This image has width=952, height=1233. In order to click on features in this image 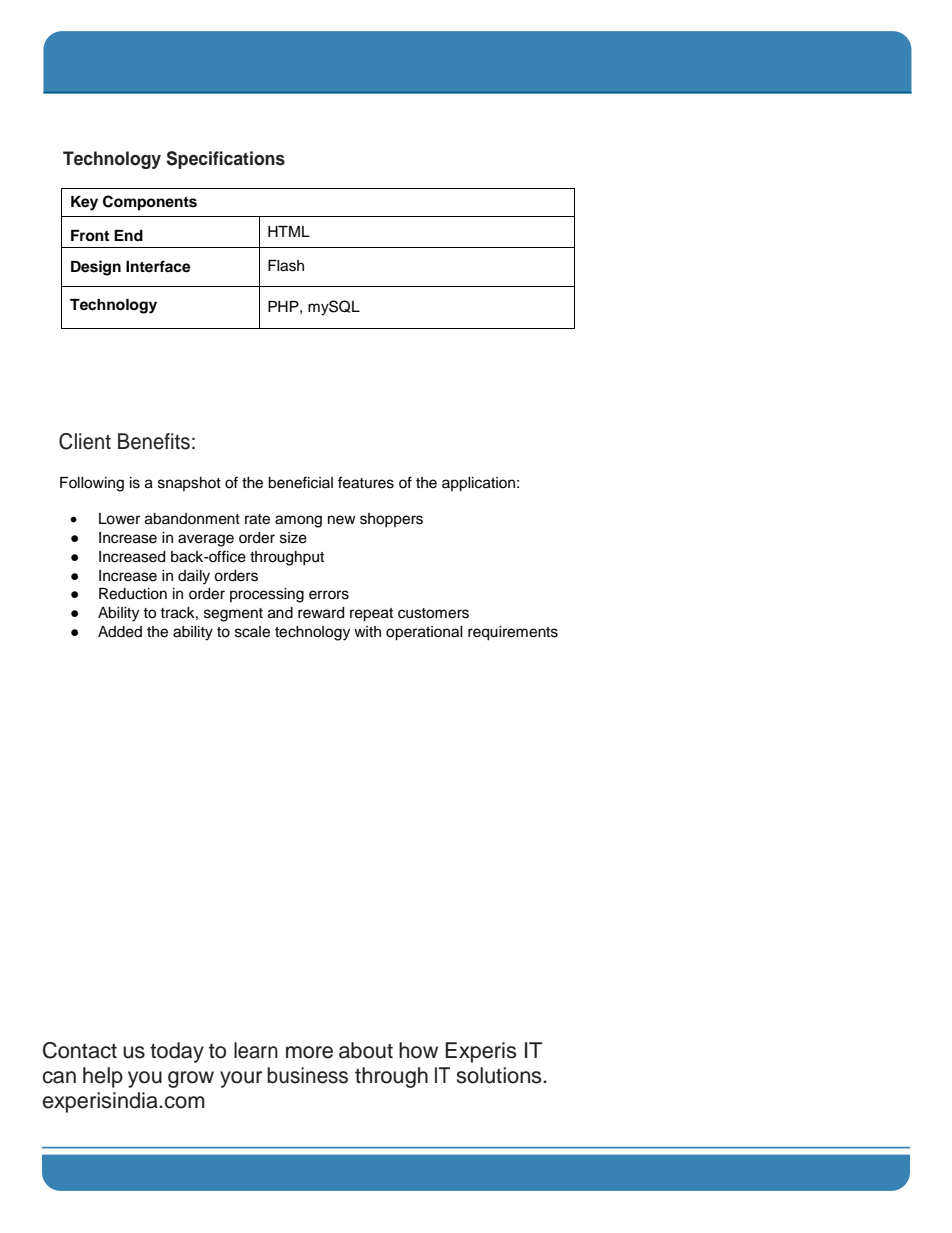, I will do `click(366, 482)`.
